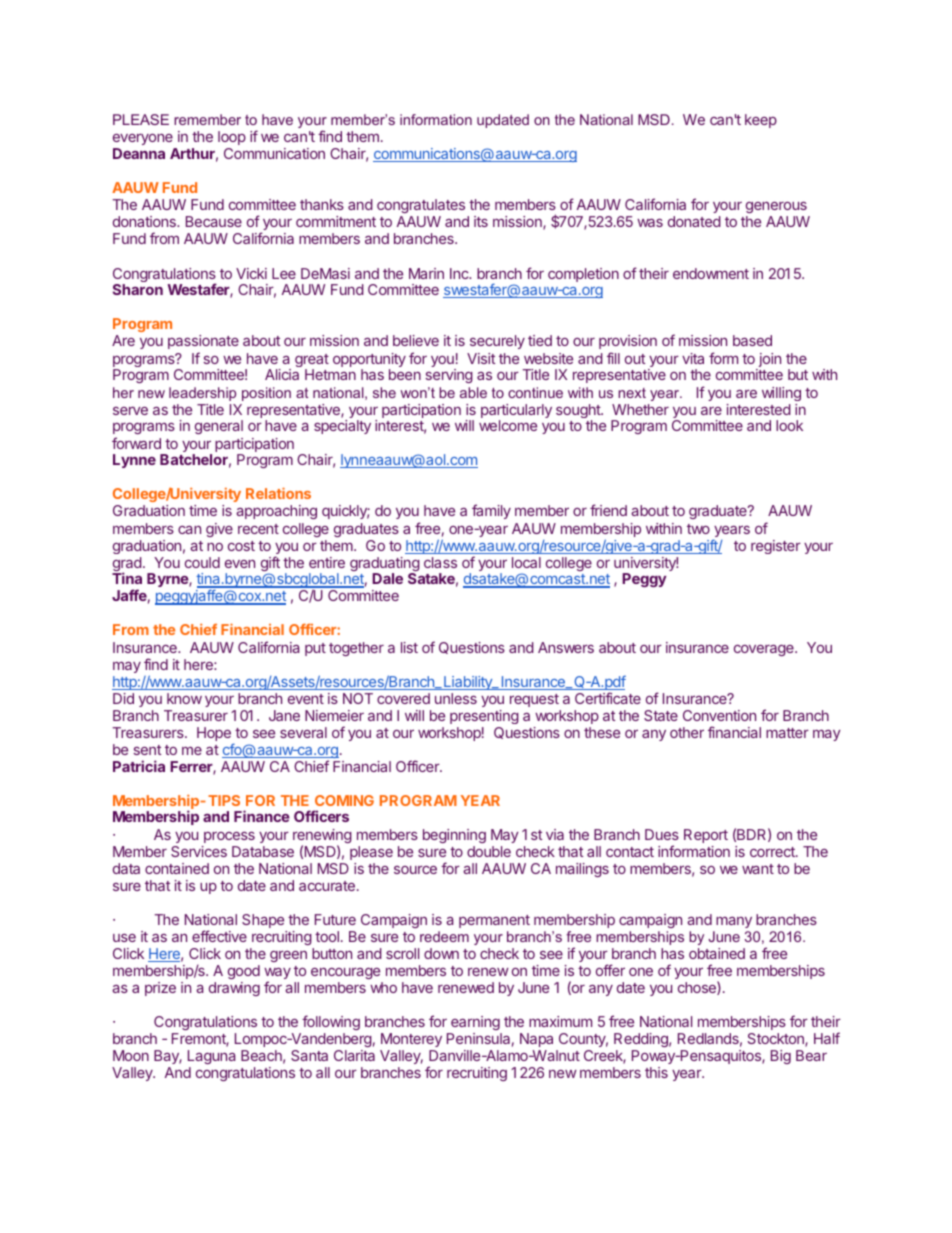  I want to click on know, so click(184, 698).
